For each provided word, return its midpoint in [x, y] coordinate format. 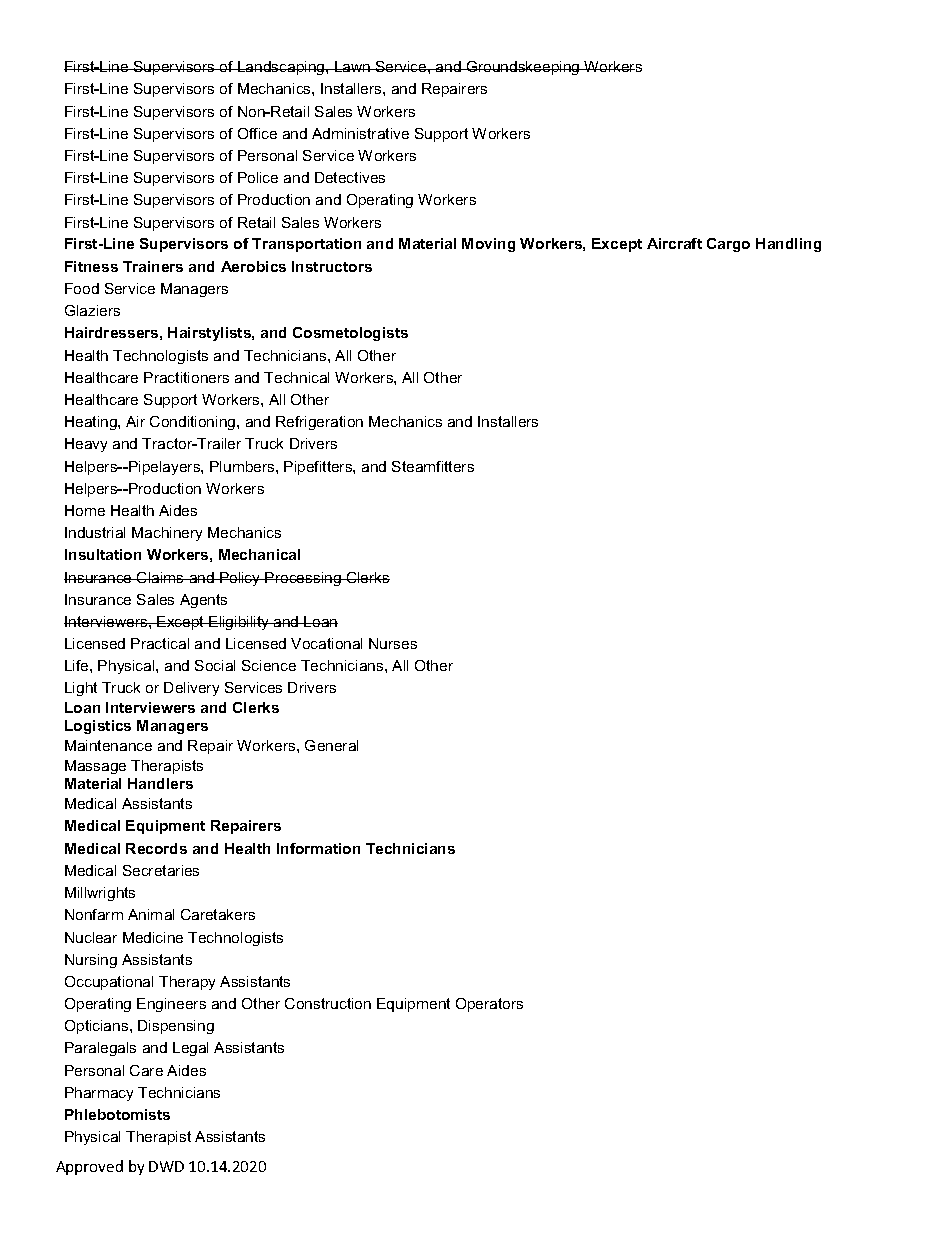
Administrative [360, 133]
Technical [296, 377]
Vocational [326, 643]
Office [257, 133]
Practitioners [186, 377]
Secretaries [161, 870]
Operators [489, 1005]
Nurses [393, 643]
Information [318, 848]
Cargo [728, 245]
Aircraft [674, 243]
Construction [328, 1003]
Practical [160, 643]
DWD [166, 1166]
